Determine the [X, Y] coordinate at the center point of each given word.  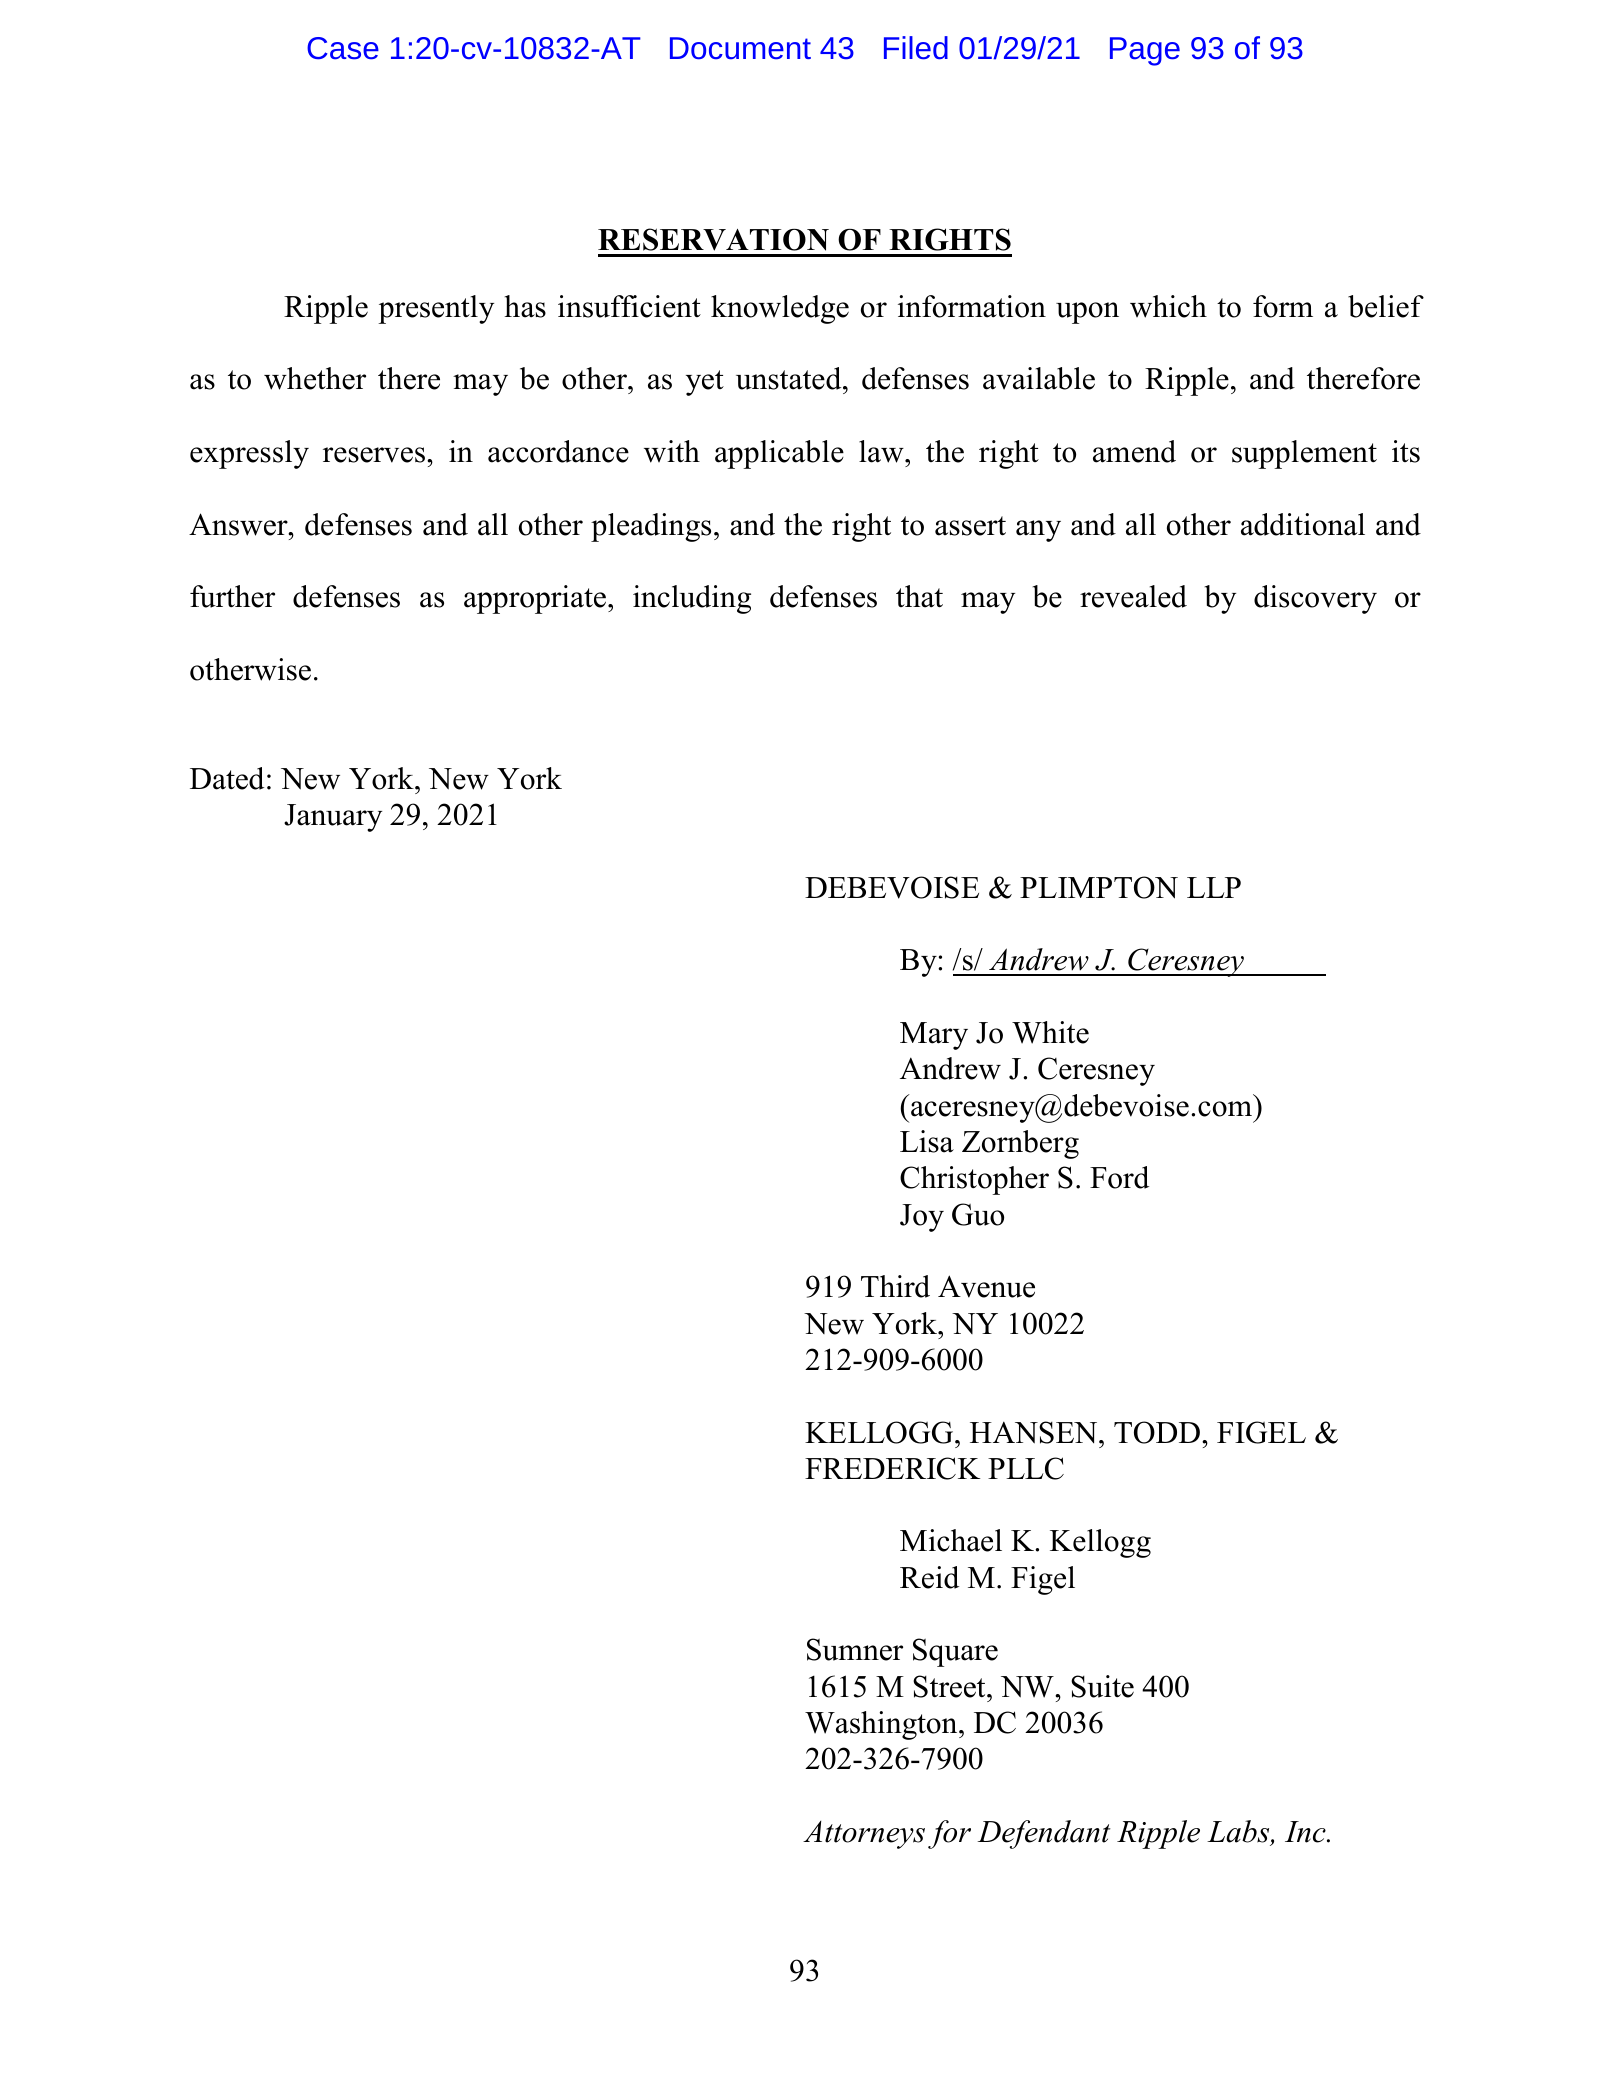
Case [343, 48]
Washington [882, 1725]
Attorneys [864, 1835]
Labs [1239, 1832]
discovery [1315, 599]
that [919, 596]
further [232, 596]
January [333, 818]
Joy [922, 1218]
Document [740, 48]
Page [1145, 51]
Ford [1119, 1177]
